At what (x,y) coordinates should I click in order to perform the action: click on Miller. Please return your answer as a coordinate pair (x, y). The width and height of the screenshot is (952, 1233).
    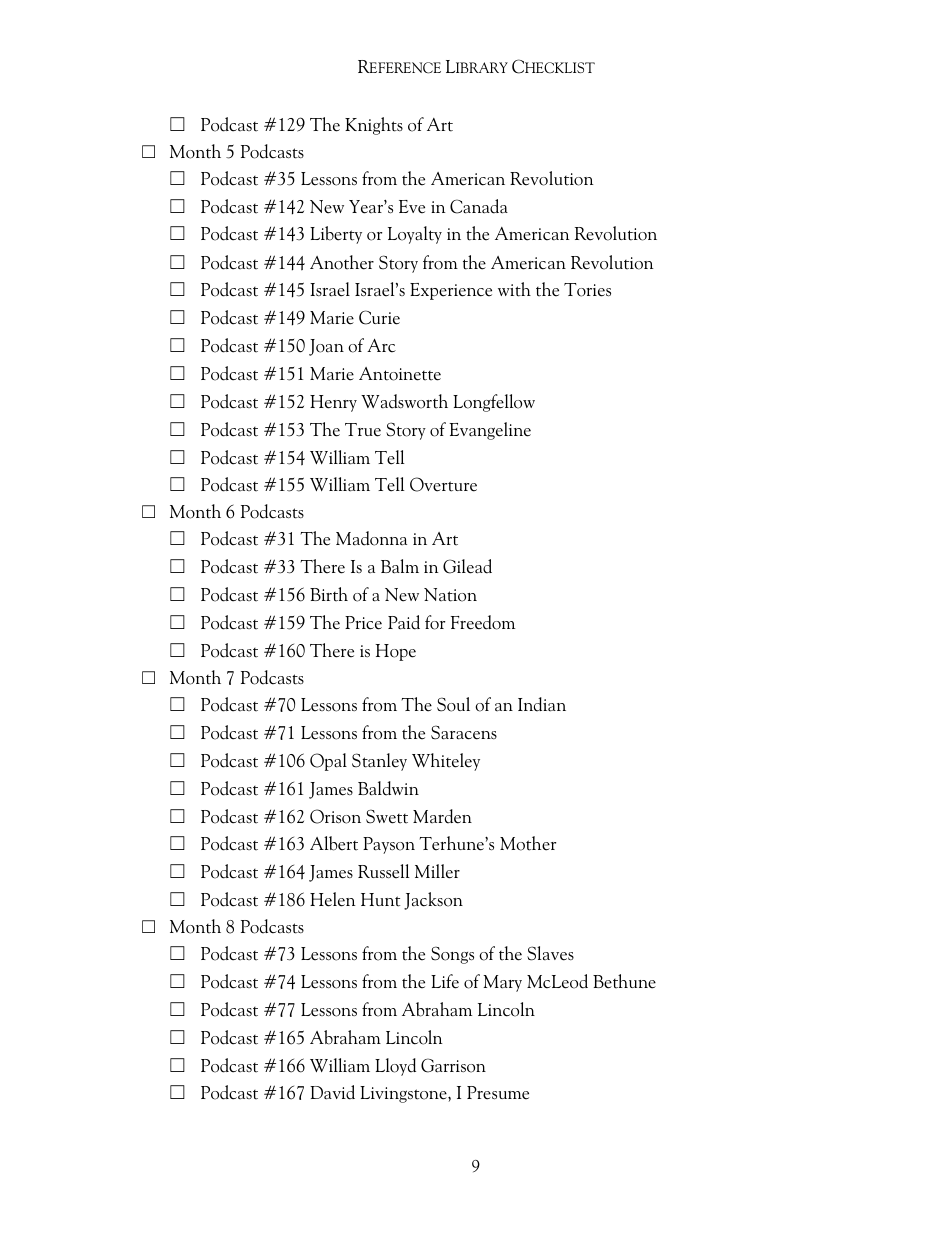
    Looking at the image, I should click on (437, 871).
